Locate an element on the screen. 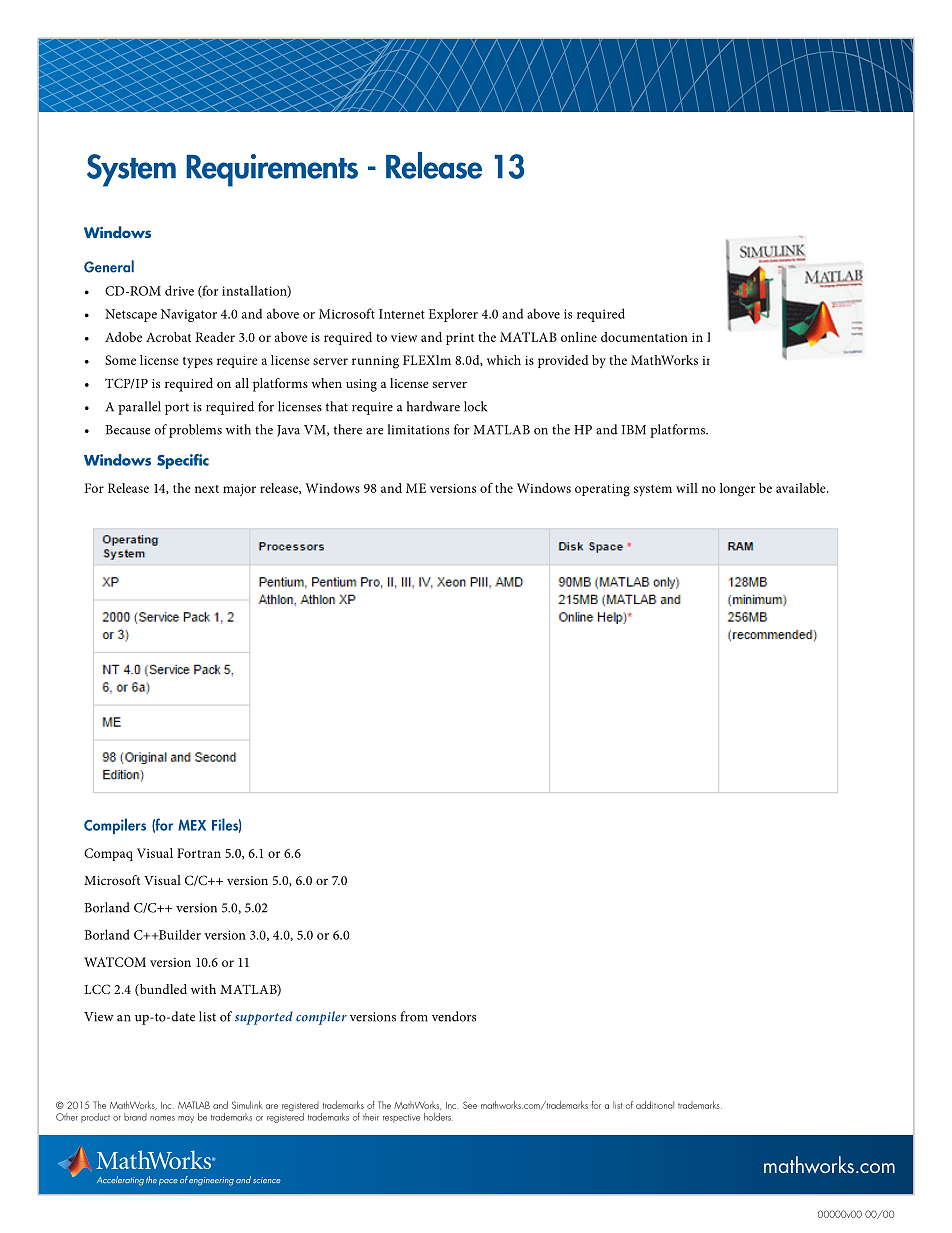  drive is located at coordinates (179, 290).
